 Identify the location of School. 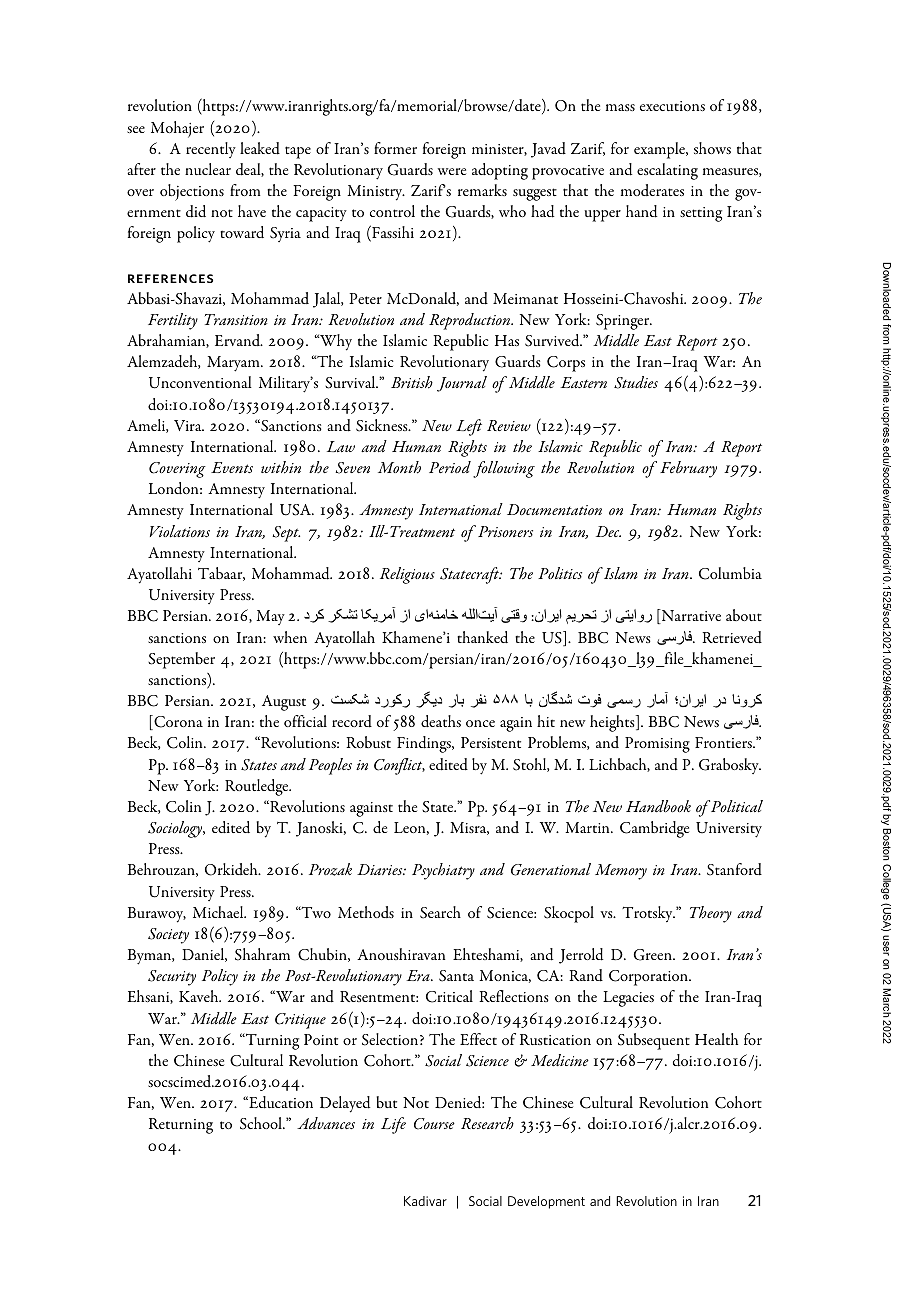
(262, 1123).
